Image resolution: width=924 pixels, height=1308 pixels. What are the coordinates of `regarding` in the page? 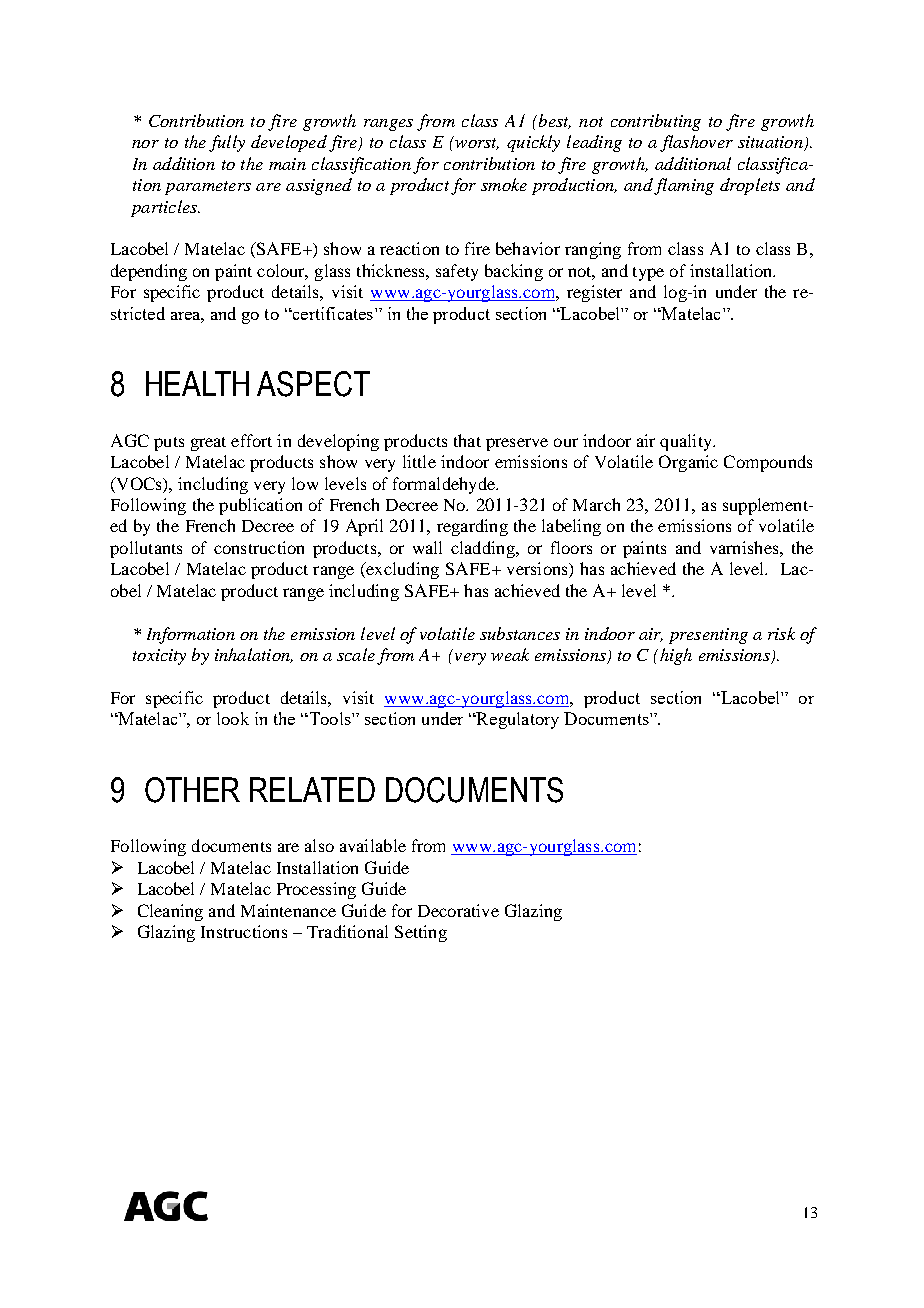 It's located at (472, 527).
